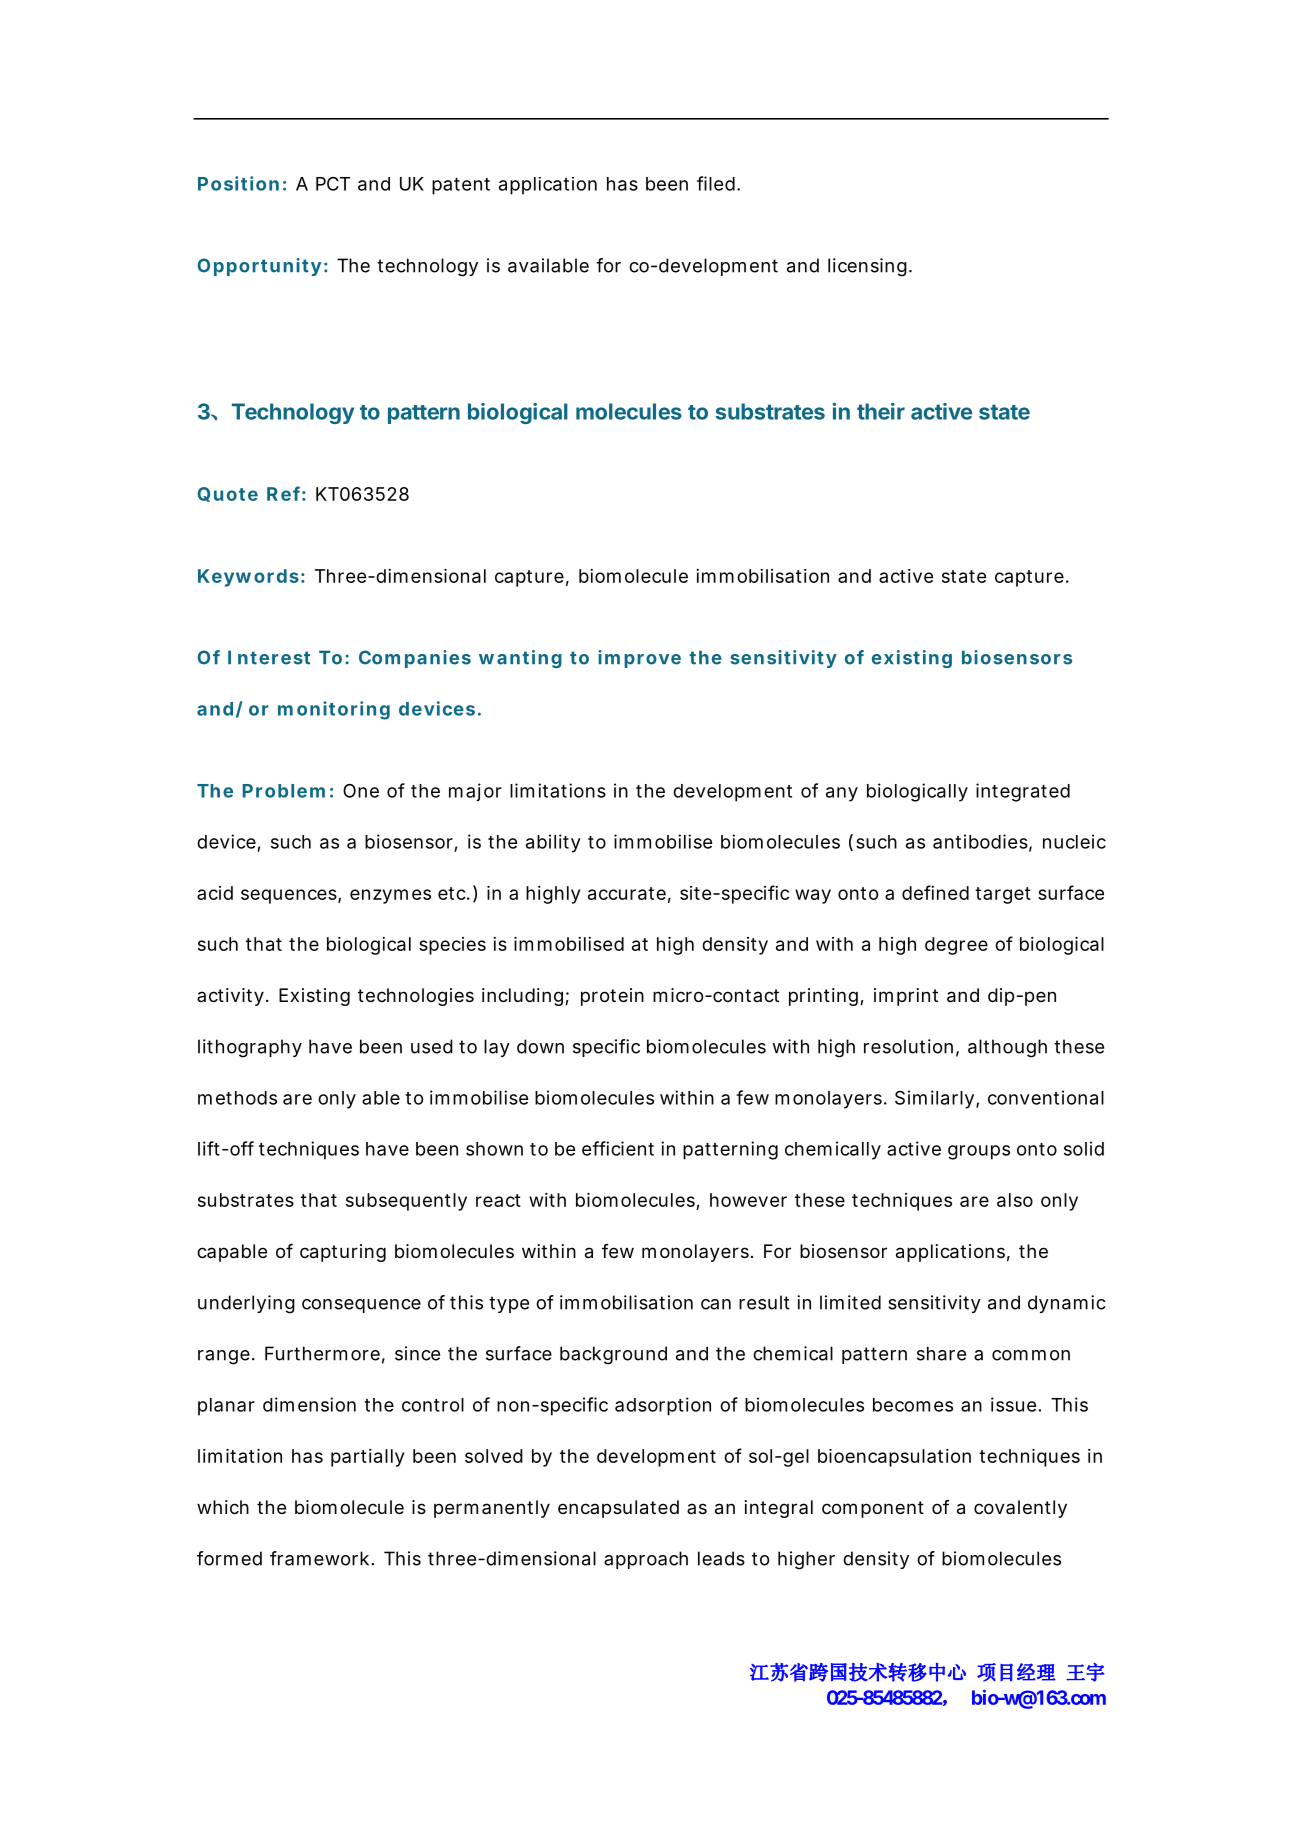 The image size is (1302, 1842). Describe the element at coordinates (390, 896) in the screenshot. I see `enzymes` at that location.
